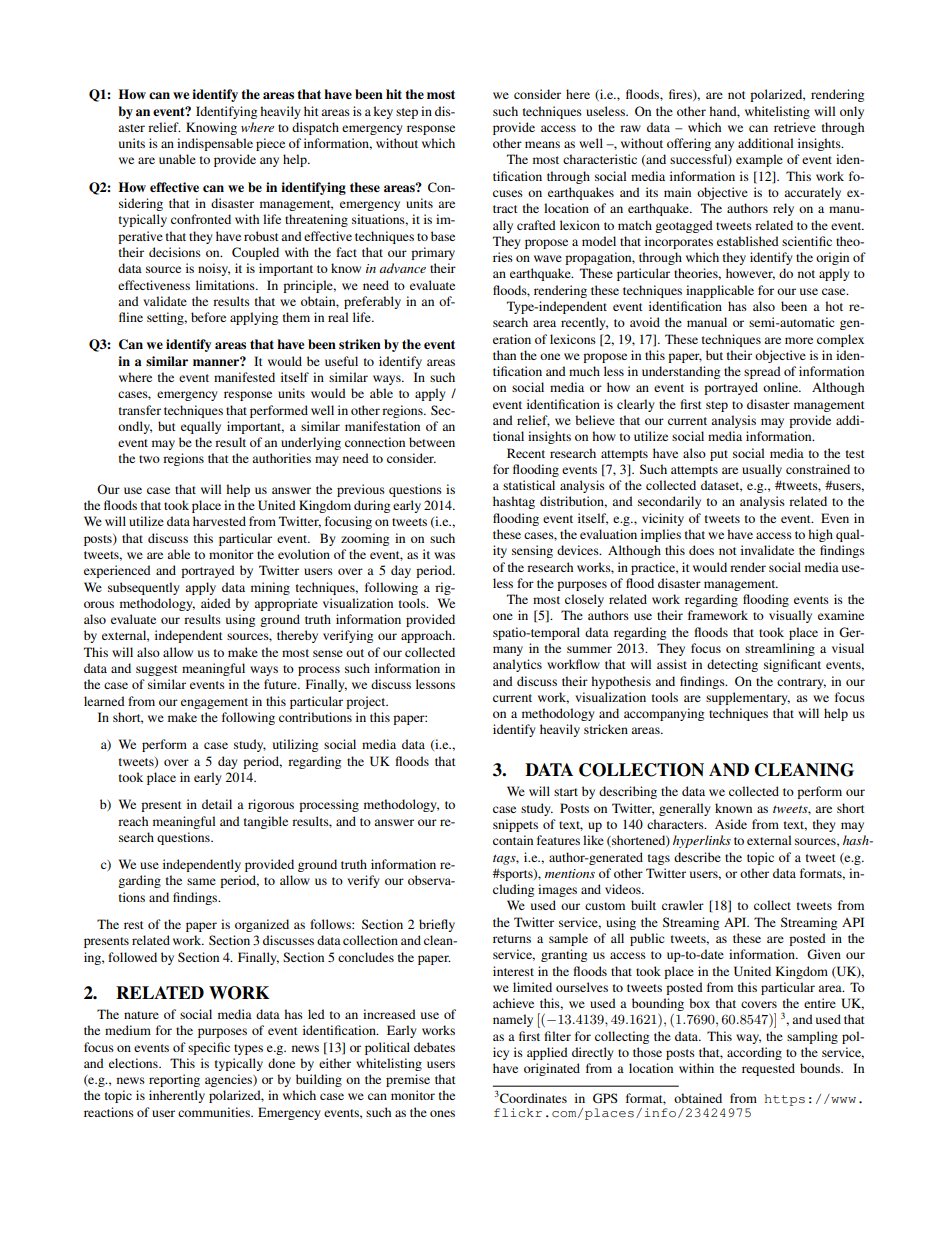 Image resolution: width=952 pixels, height=1233 pixels. Describe the element at coordinates (780, 649) in the page. I see `streamlining` at that location.
